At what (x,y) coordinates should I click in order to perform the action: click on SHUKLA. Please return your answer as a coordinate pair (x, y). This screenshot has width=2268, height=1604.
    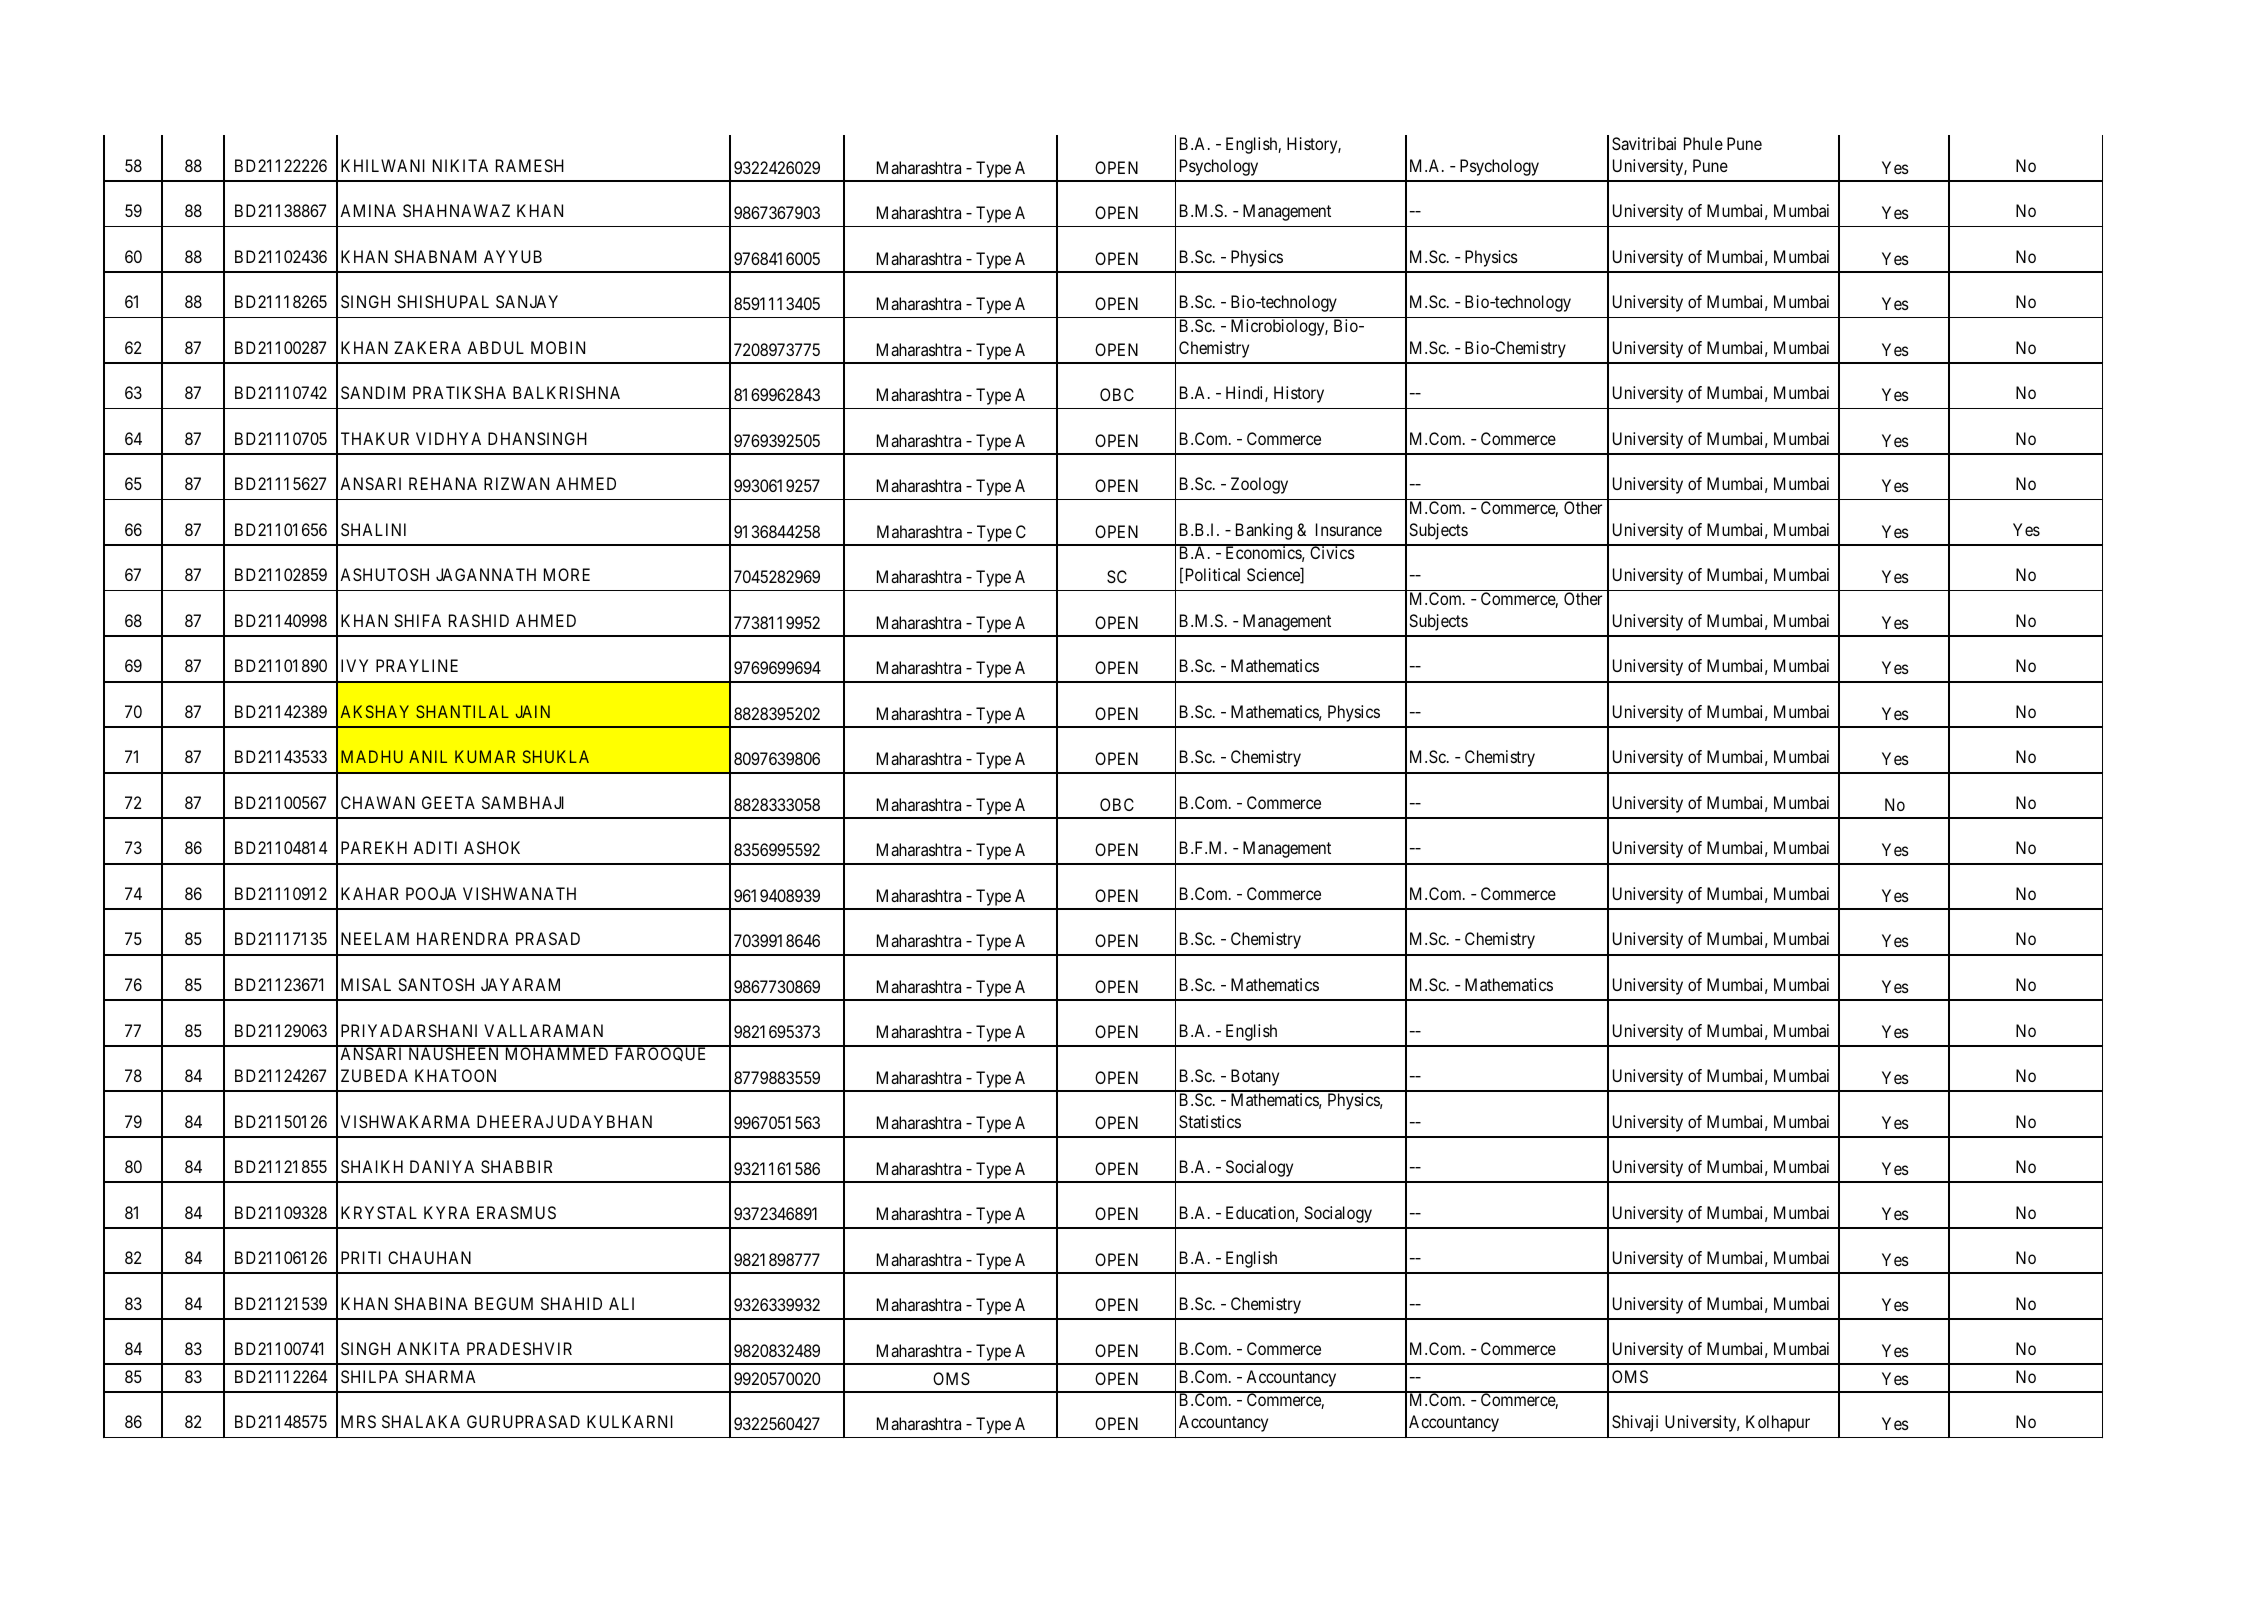
    Looking at the image, I should click on (556, 756).
